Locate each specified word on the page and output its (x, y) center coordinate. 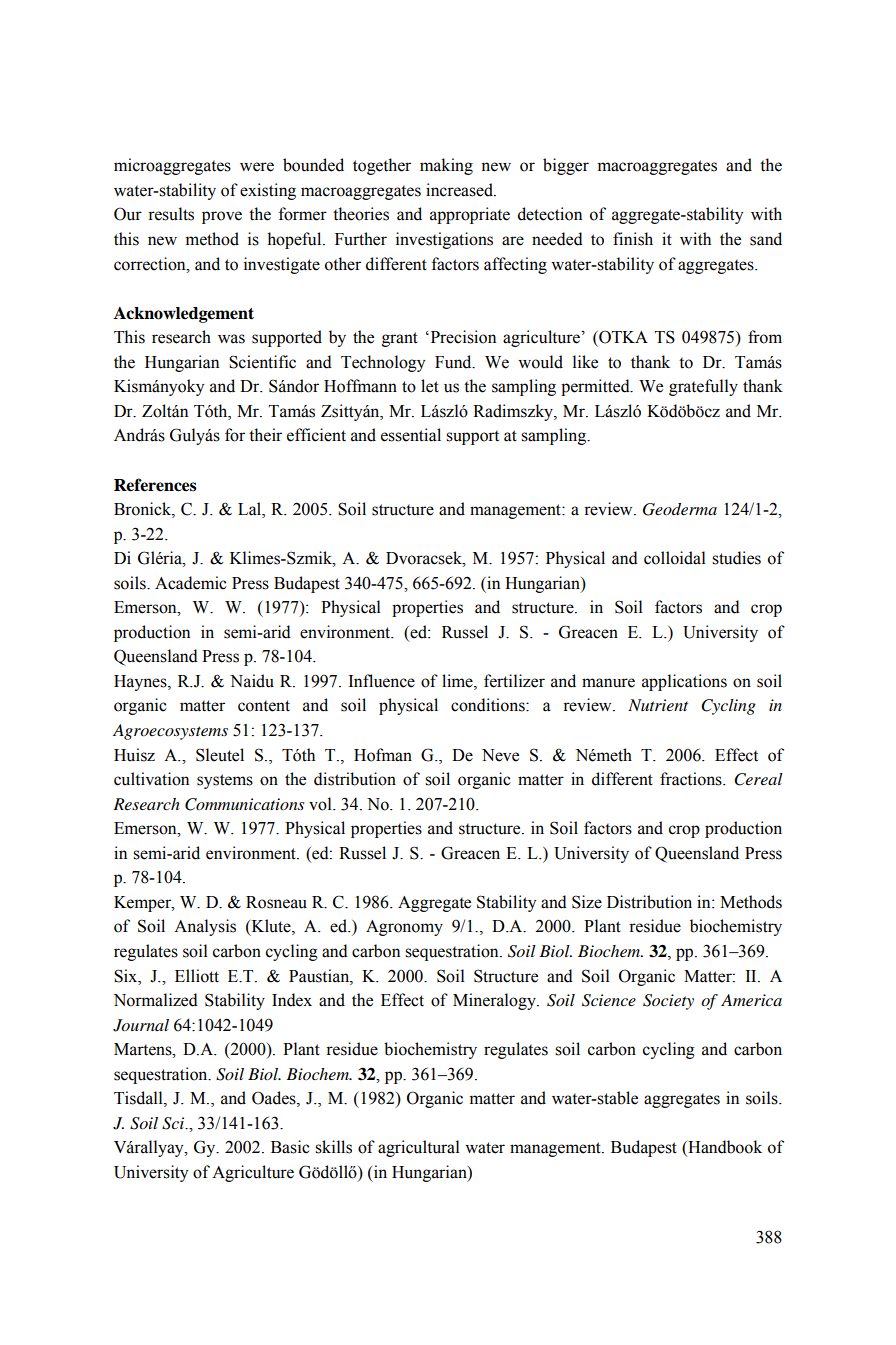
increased (460, 190)
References (155, 485)
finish (633, 239)
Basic (290, 1147)
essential (411, 435)
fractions (692, 779)
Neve (500, 755)
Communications (244, 804)
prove (222, 217)
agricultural (419, 1148)
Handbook (724, 1148)
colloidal (675, 558)
